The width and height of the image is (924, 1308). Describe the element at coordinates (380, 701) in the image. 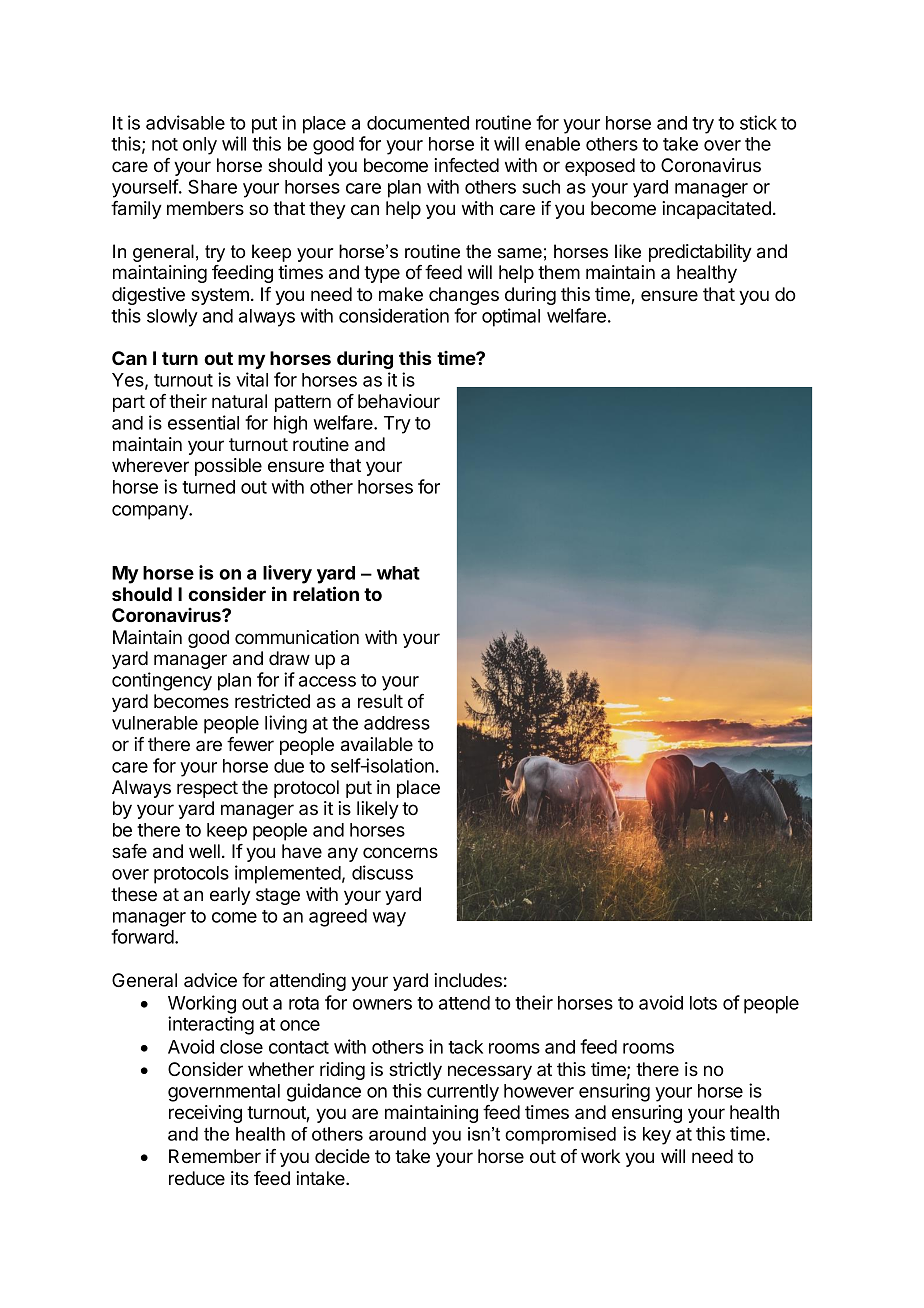

I see `result` at that location.
